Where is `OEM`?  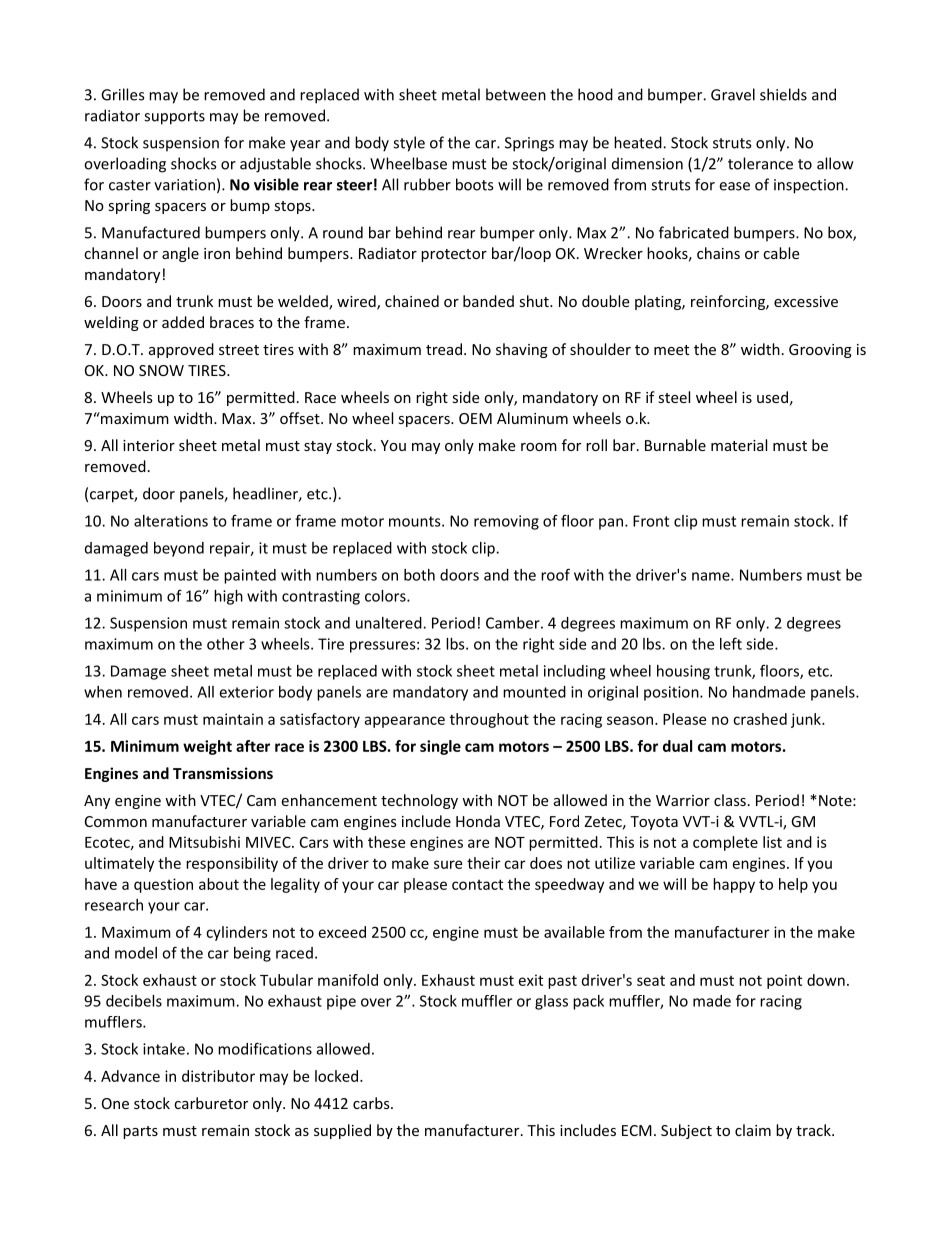 OEM is located at coordinates (475, 418).
